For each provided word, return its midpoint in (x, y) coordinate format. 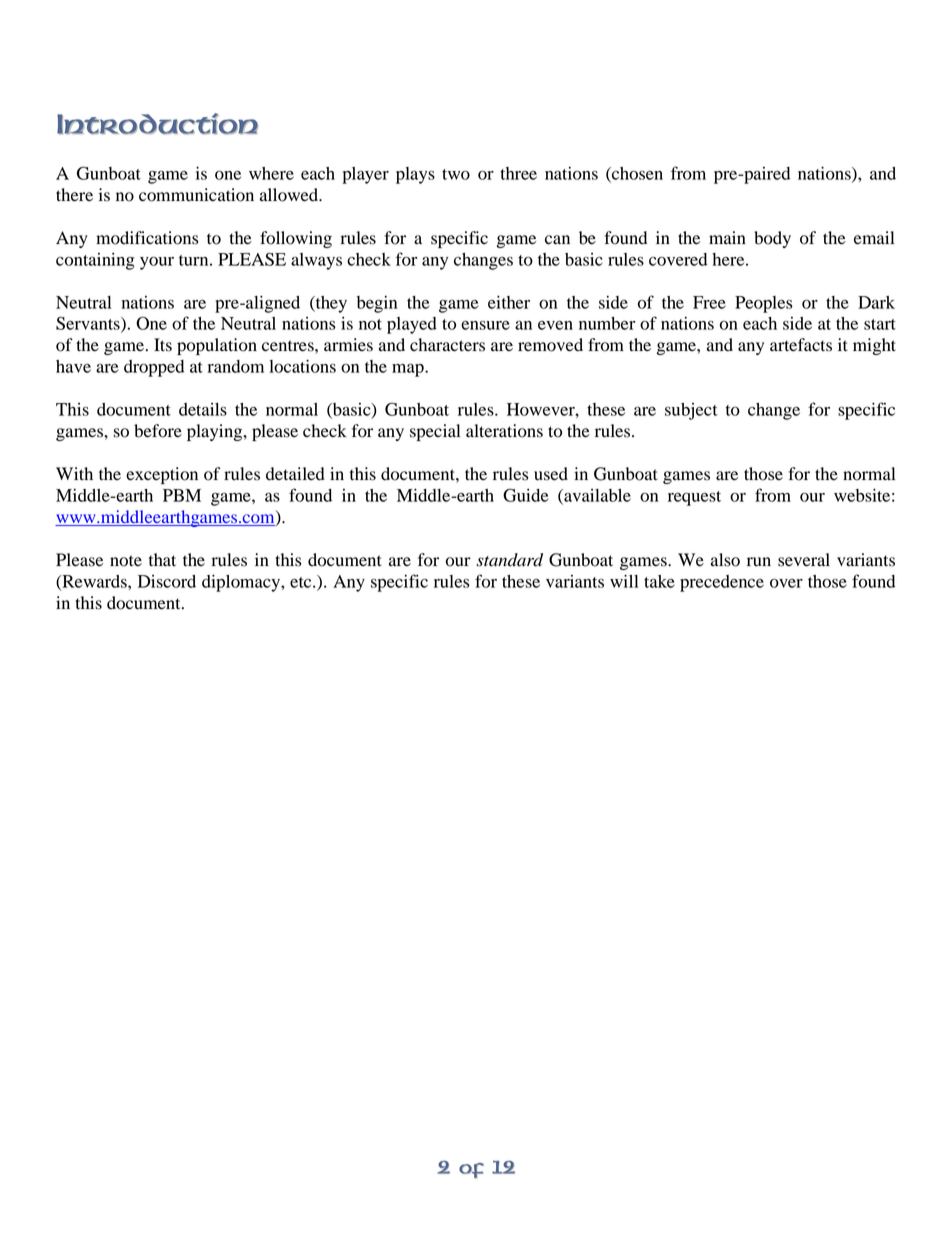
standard (510, 560)
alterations (504, 431)
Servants (89, 324)
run (759, 562)
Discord (167, 581)
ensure (485, 325)
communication (196, 195)
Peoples (764, 304)
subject (691, 411)
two (456, 174)
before (158, 431)
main (727, 237)
